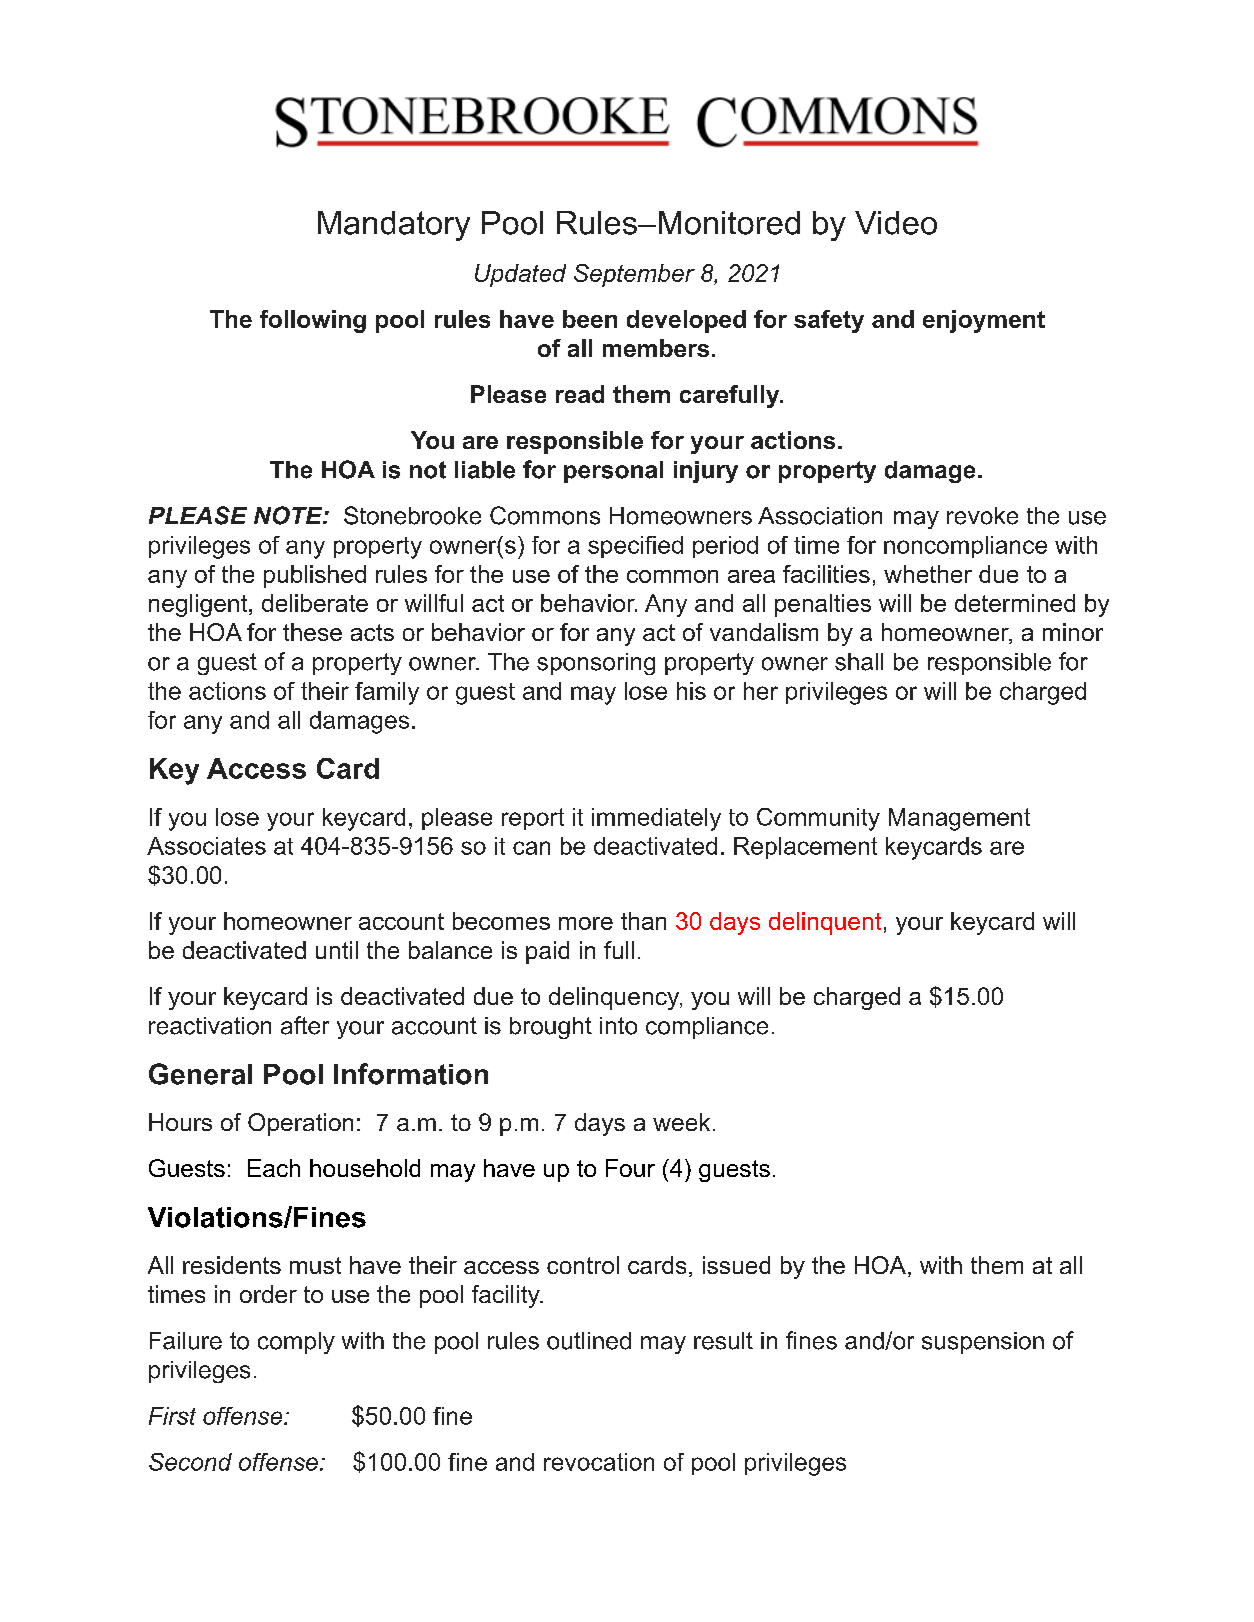 This image has width=1254, height=1622. Describe the element at coordinates (634, 275) in the image. I see `September` at that location.
